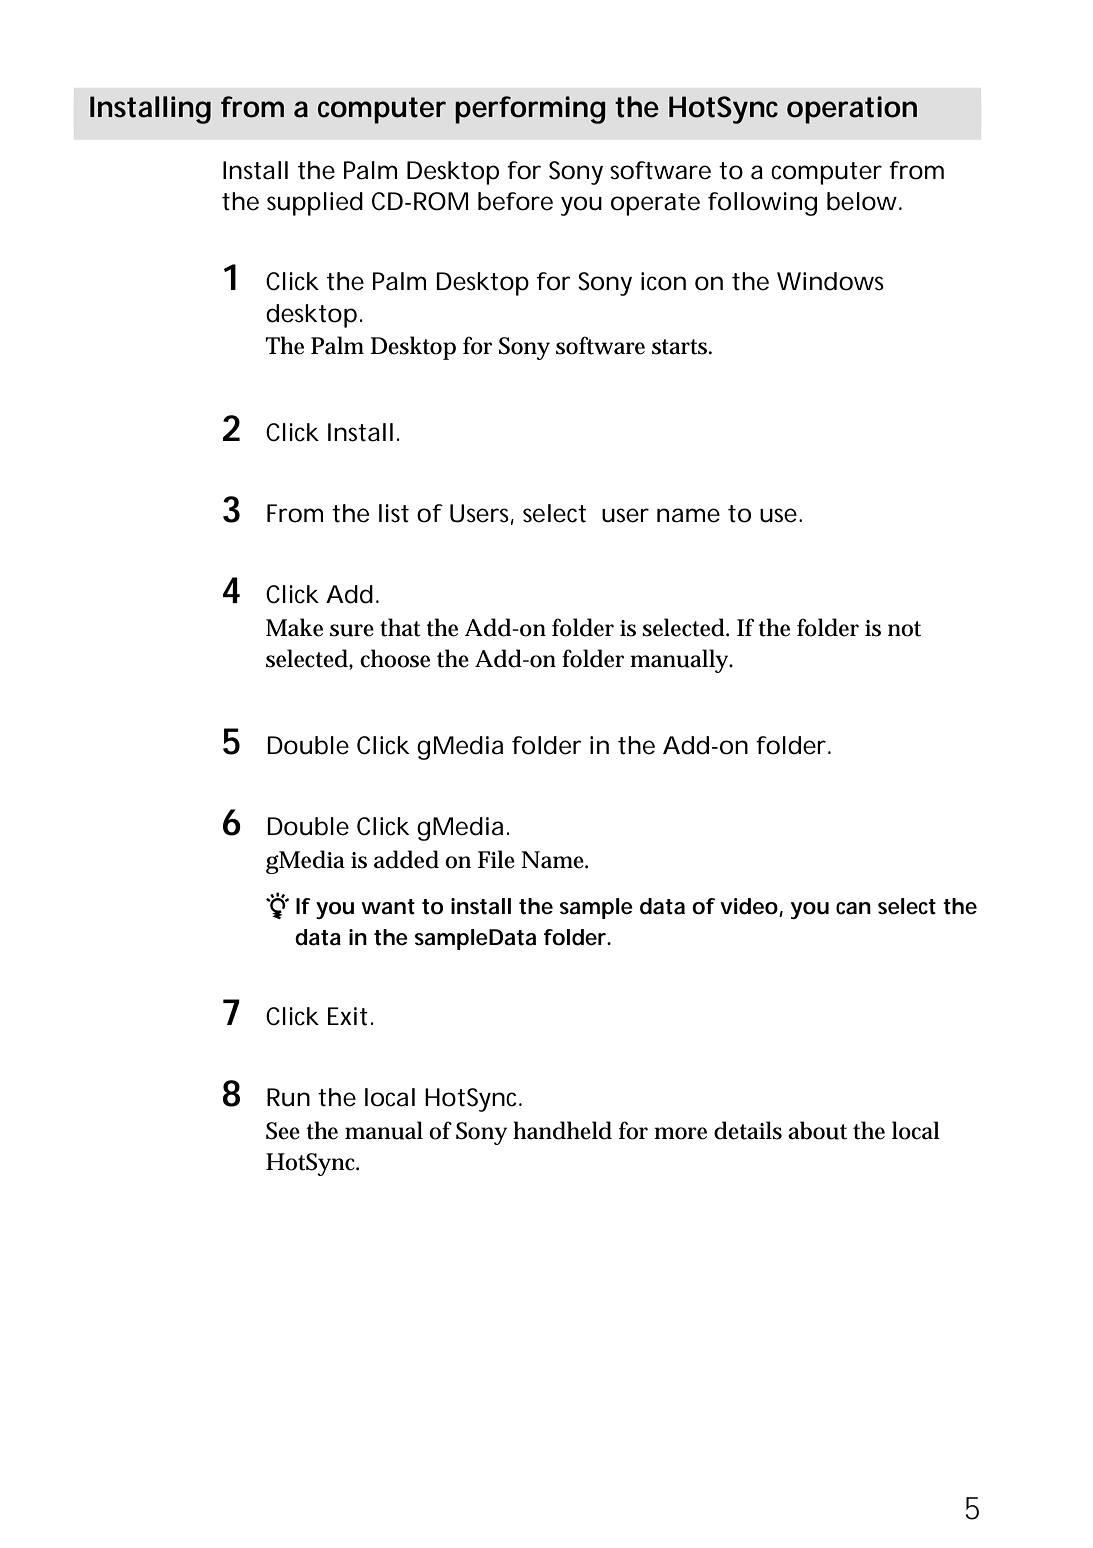  I want to click on handheld, so click(562, 1130).
